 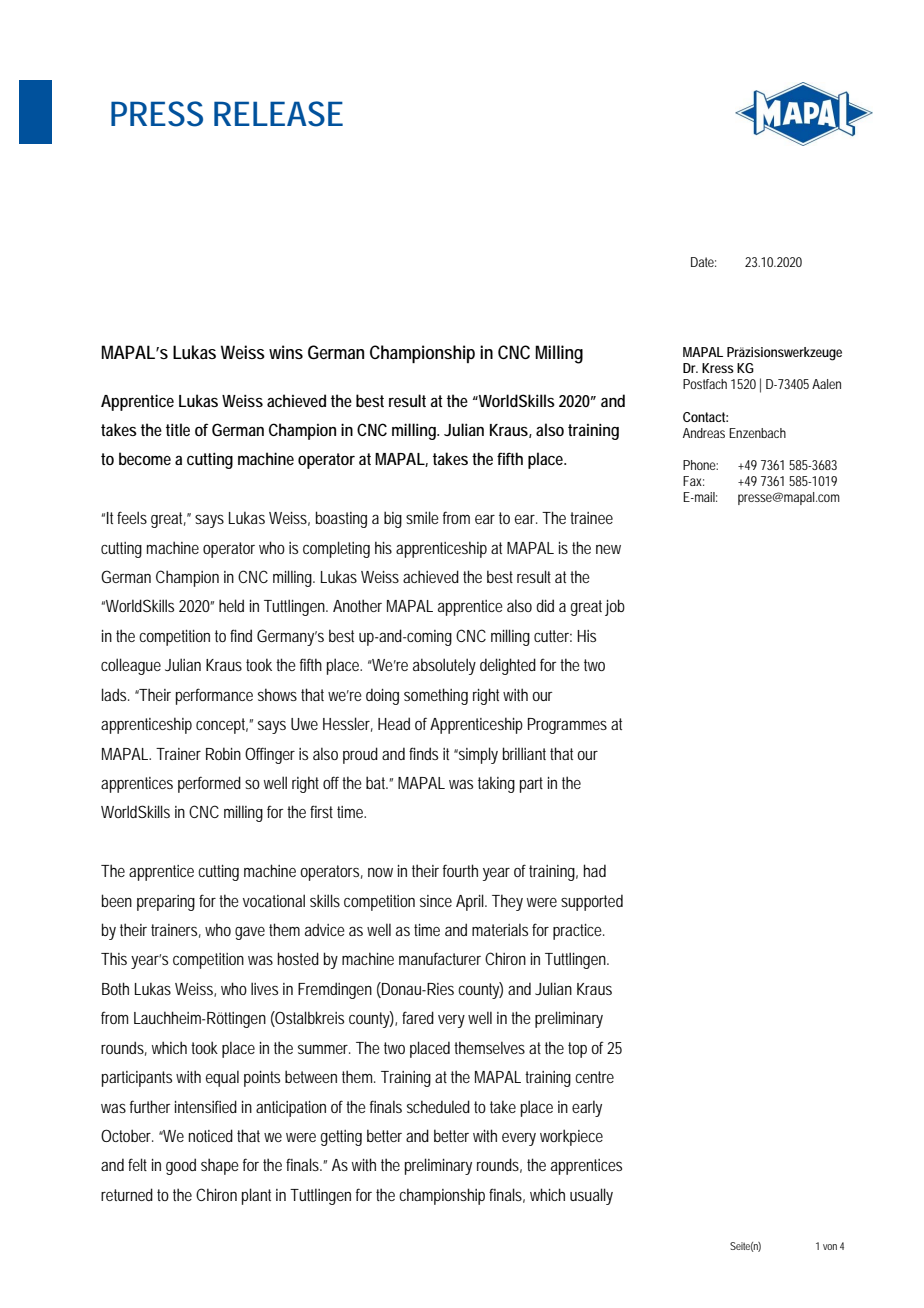 What do you see at coordinates (422, 517) in the document?
I see `smile` at bounding box center [422, 517].
